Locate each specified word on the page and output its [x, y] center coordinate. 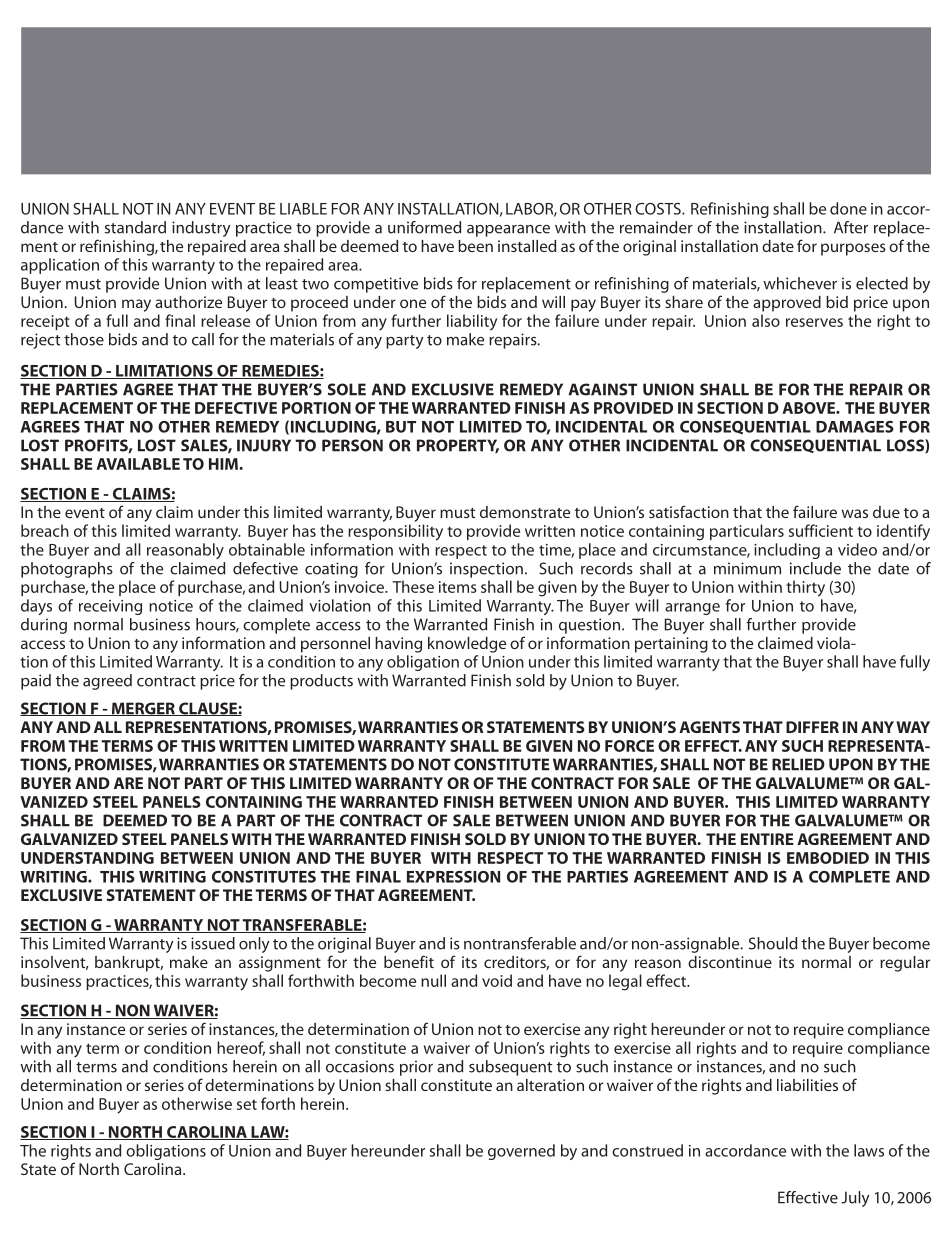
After [851, 227]
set [247, 1104]
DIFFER [812, 727]
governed [521, 1152]
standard [135, 227]
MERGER [143, 709]
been [475, 246]
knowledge [467, 645]
